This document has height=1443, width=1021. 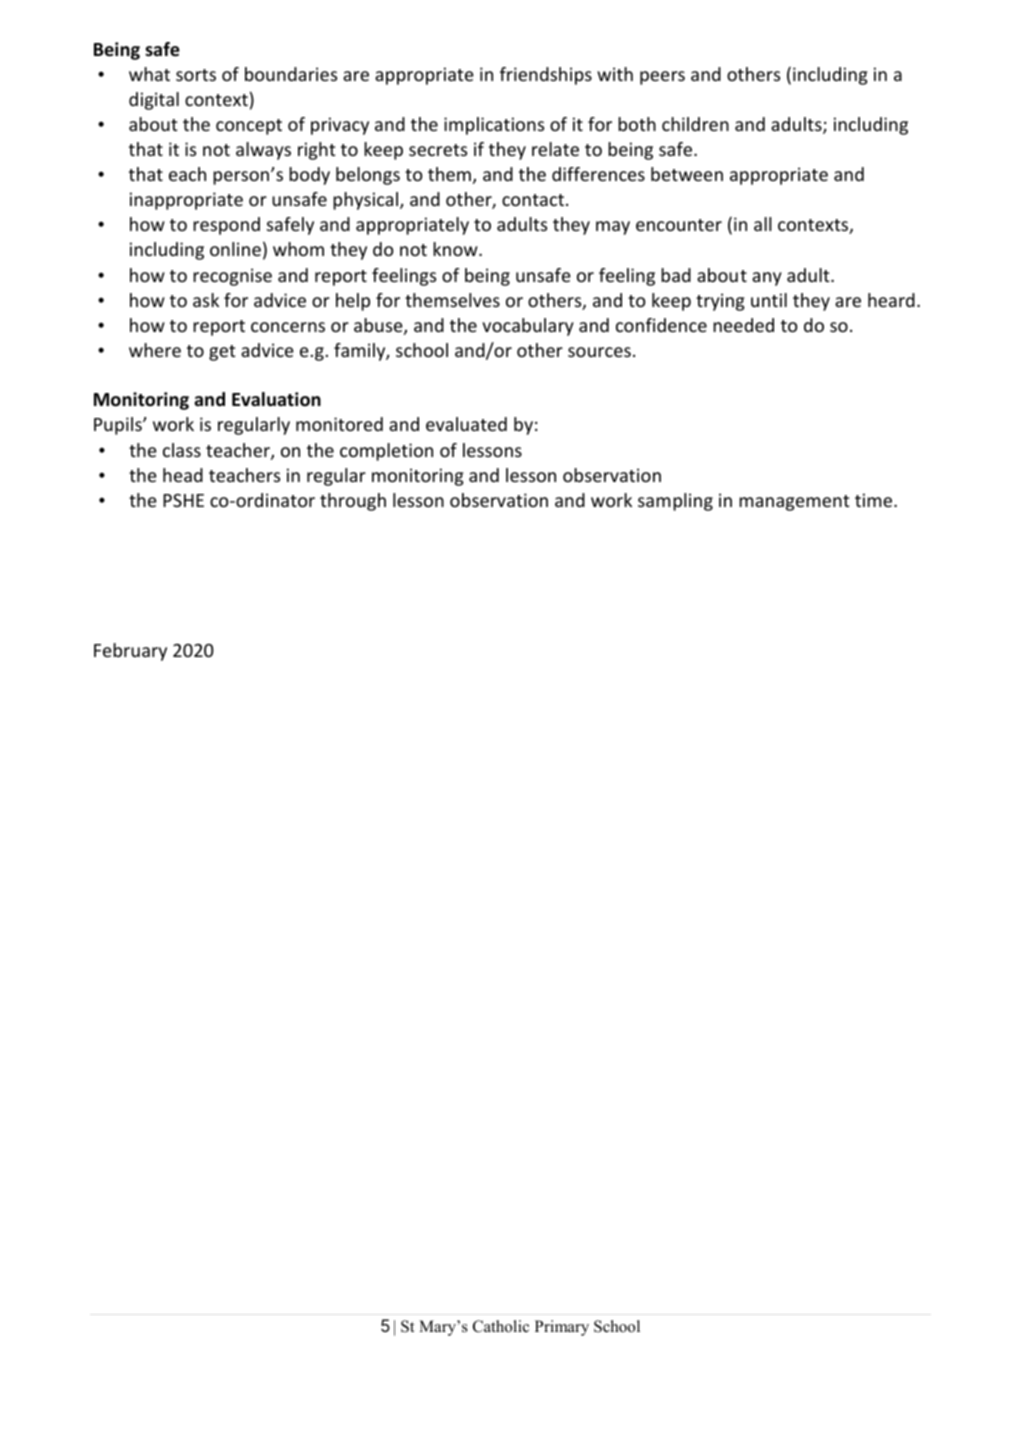 What do you see at coordinates (222, 353) in the document?
I see `get` at bounding box center [222, 353].
